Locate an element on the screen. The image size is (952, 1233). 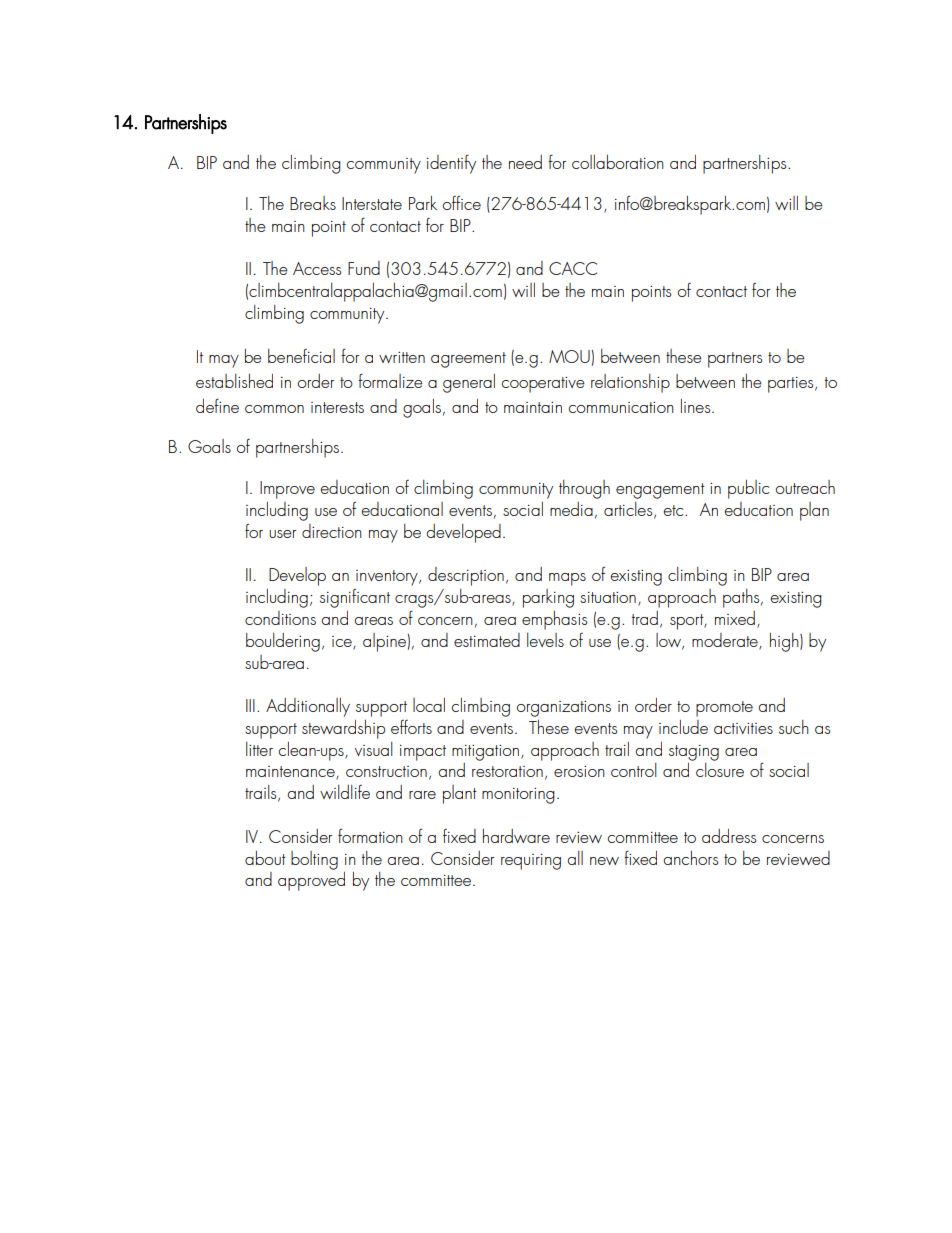
Interstate is located at coordinates (372, 203).
